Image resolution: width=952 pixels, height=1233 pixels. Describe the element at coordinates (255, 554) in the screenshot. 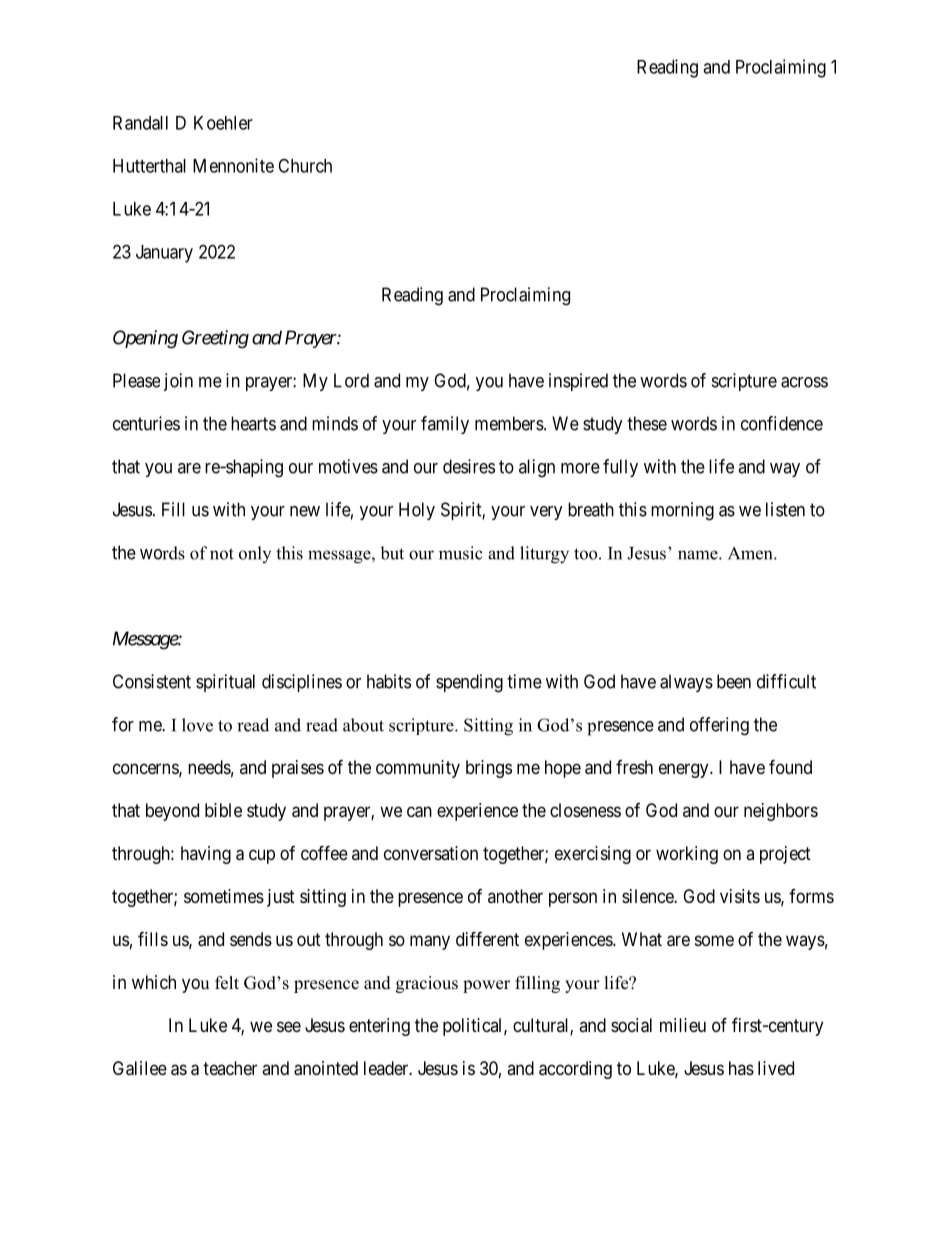

I see `only` at that location.
